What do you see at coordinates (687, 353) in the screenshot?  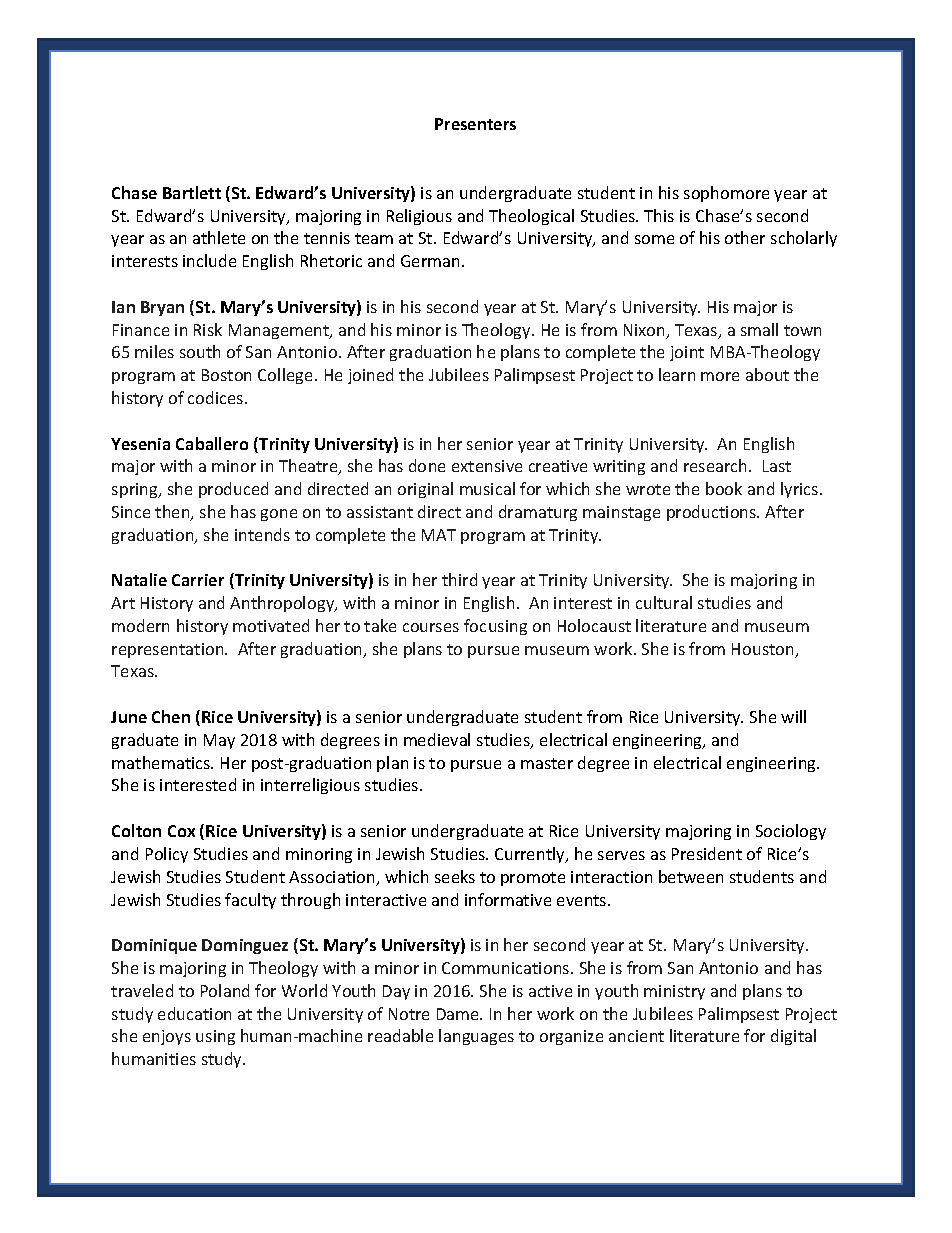 I see `joint` at bounding box center [687, 353].
